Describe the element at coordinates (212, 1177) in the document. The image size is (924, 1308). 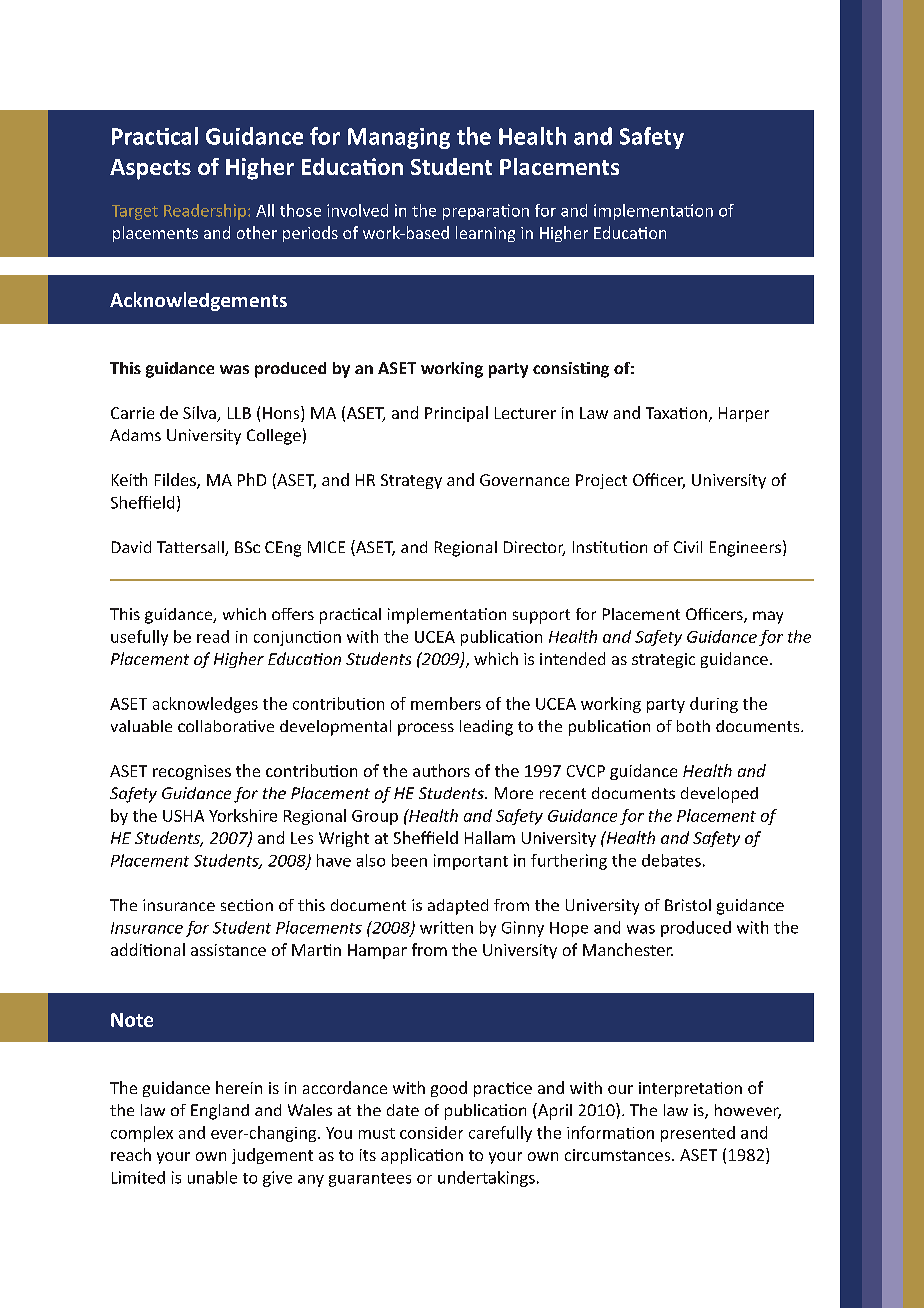
I see `unable` at that location.
